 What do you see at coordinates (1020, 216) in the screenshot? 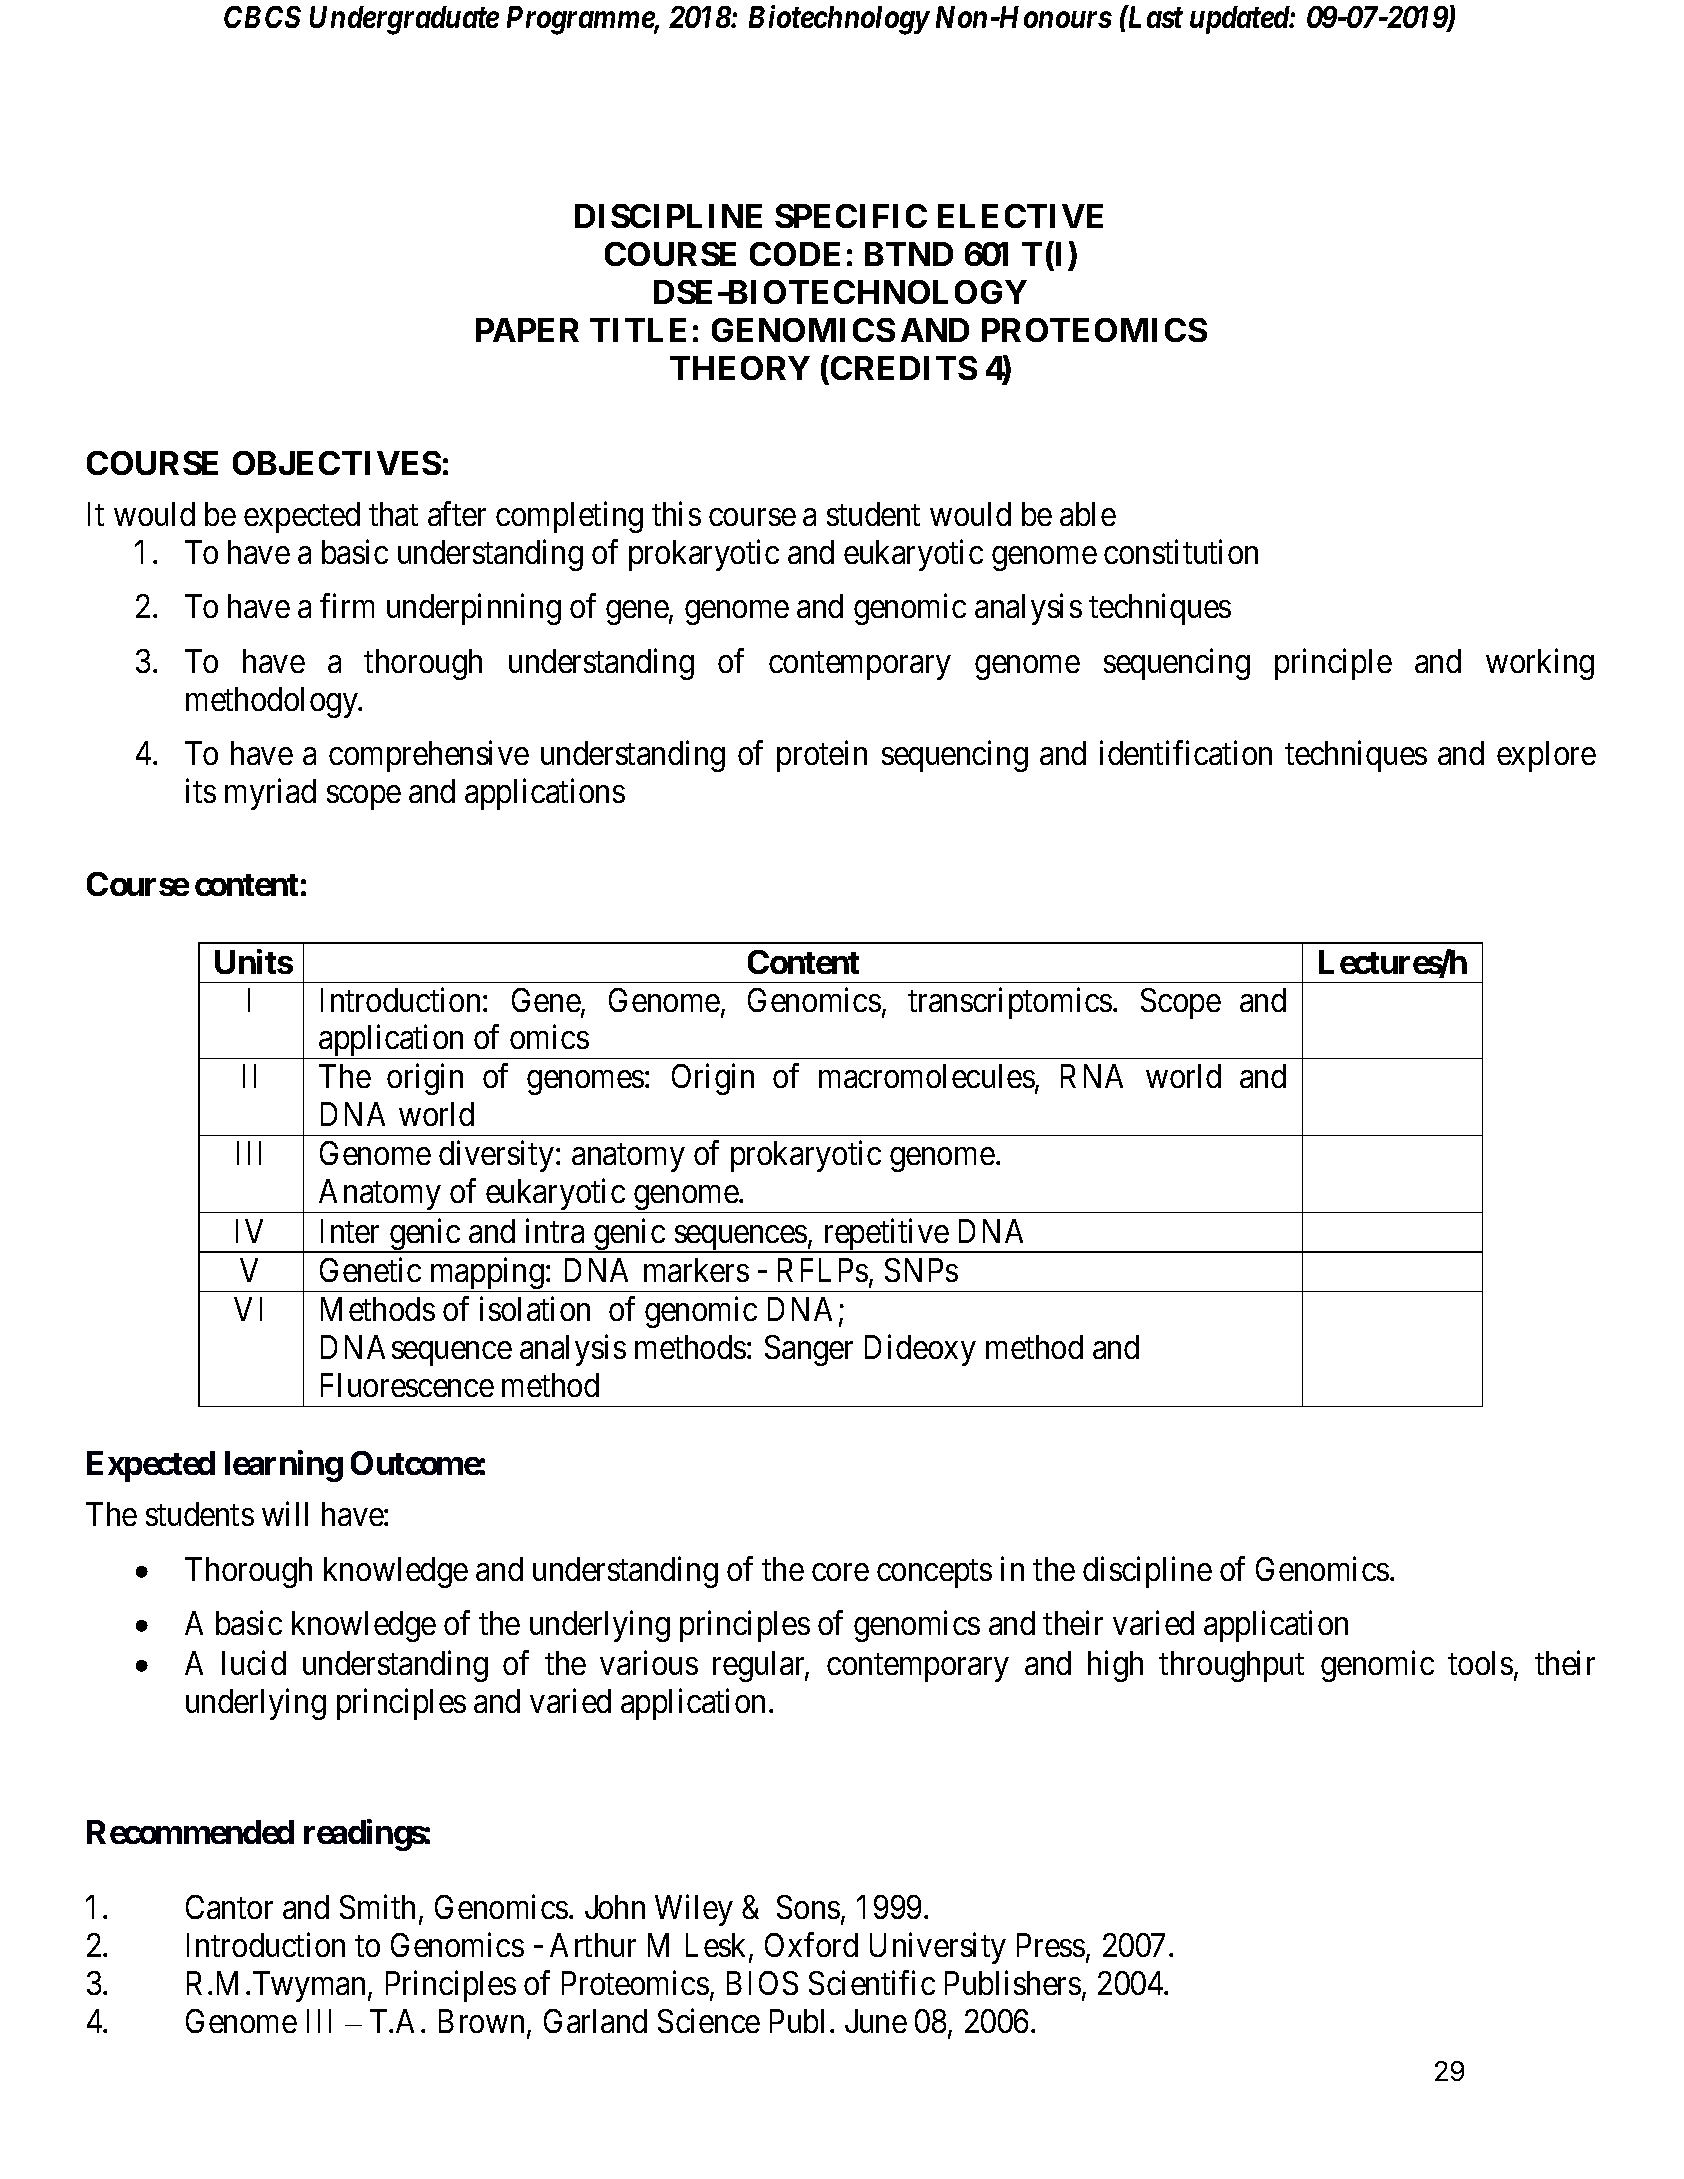
I see `ELECTIVE` at bounding box center [1020, 216].
